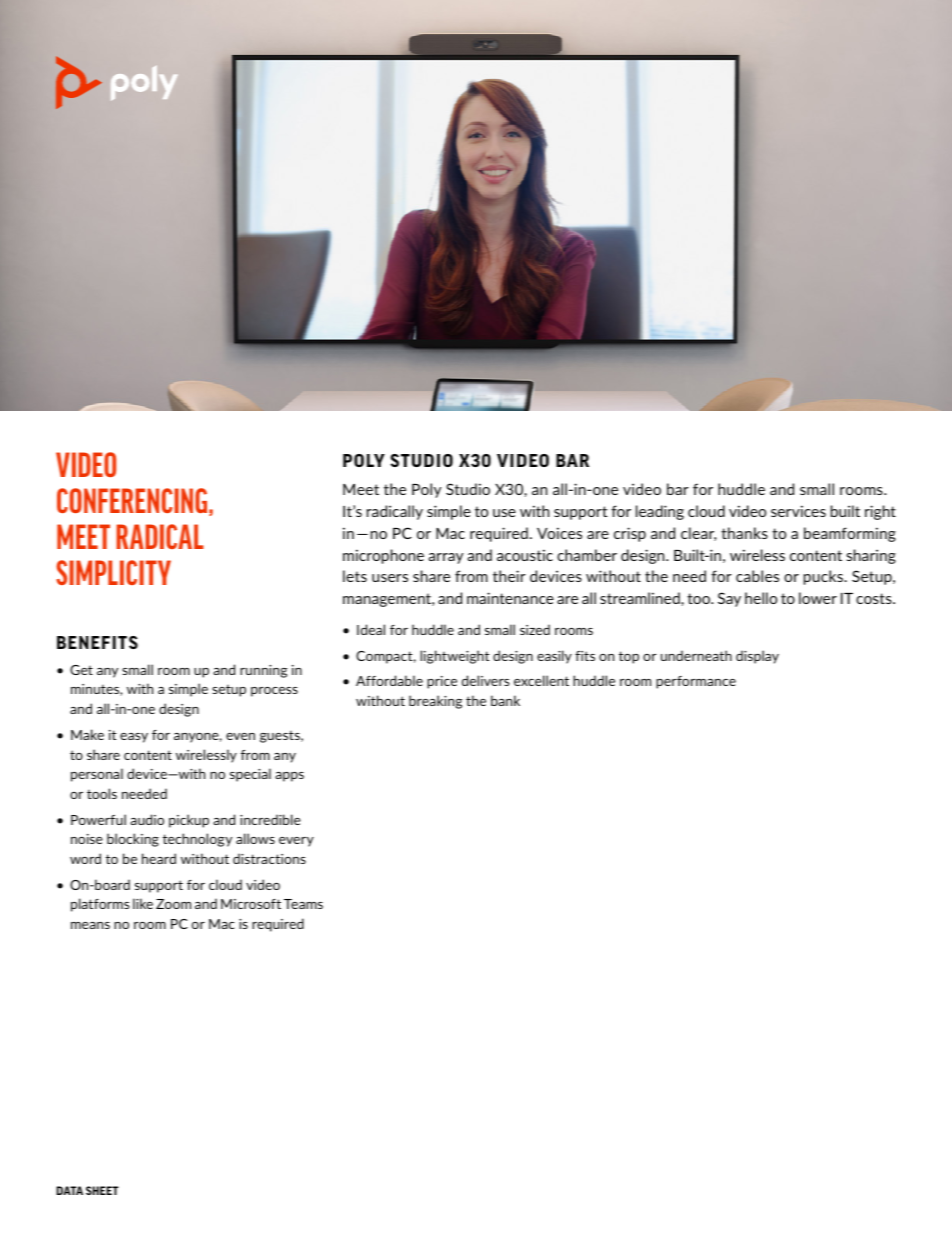 The width and height of the screenshot is (952, 1233). I want to click on SHEET, so click(102, 1190).
